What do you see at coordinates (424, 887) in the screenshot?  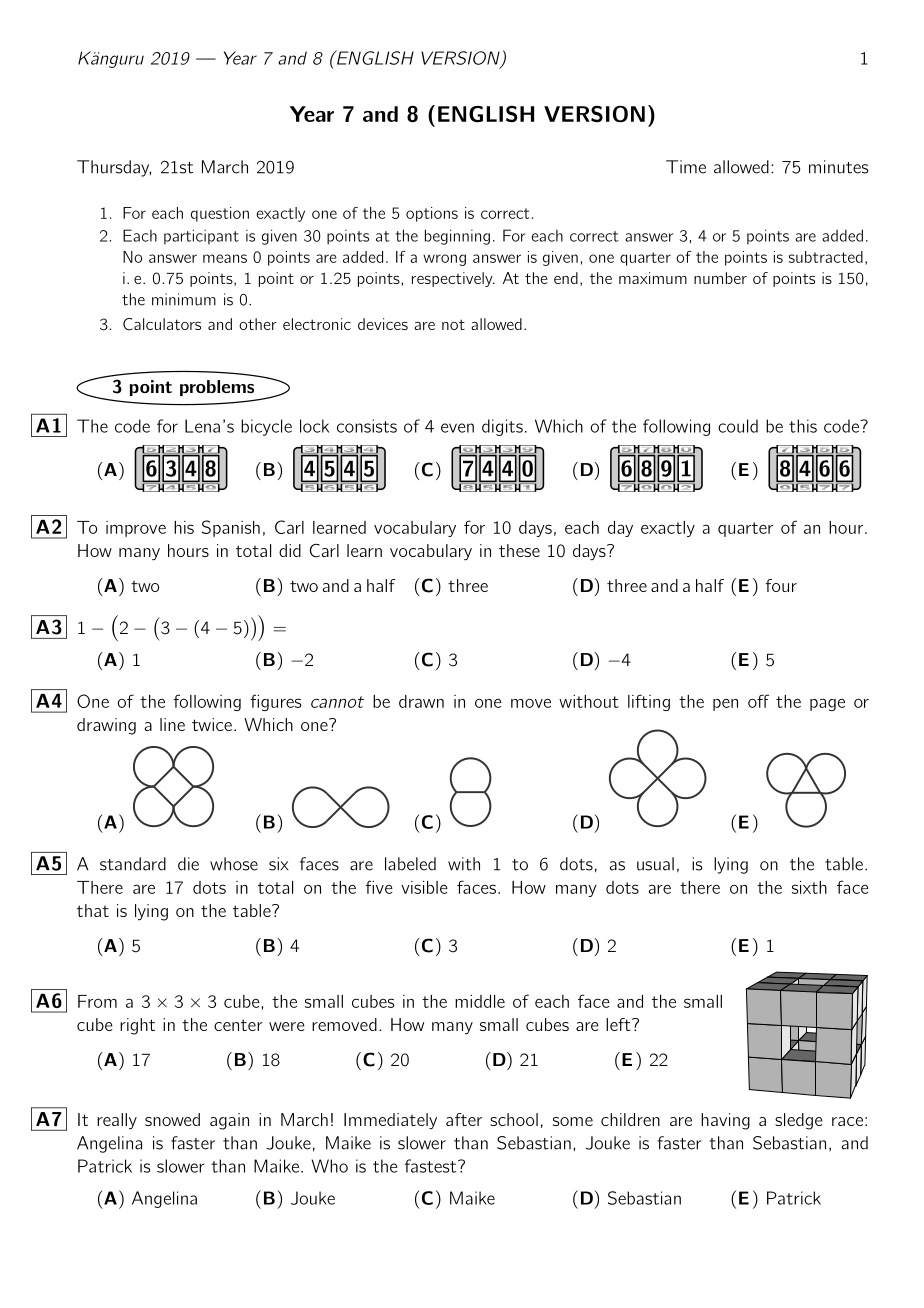 I see `visible` at bounding box center [424, 887].
